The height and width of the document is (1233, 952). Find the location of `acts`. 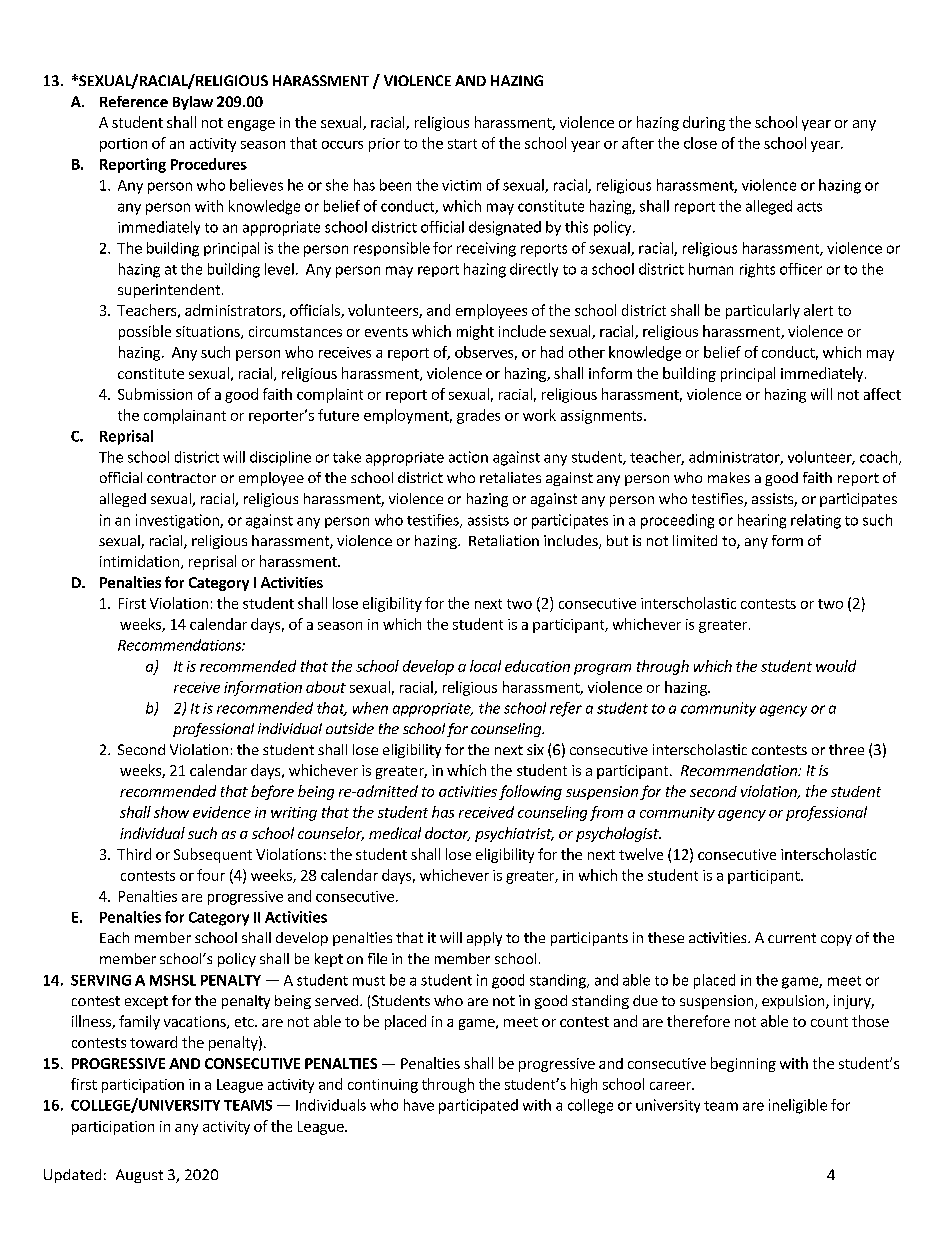

acts is located at coordinates (809, 207).
